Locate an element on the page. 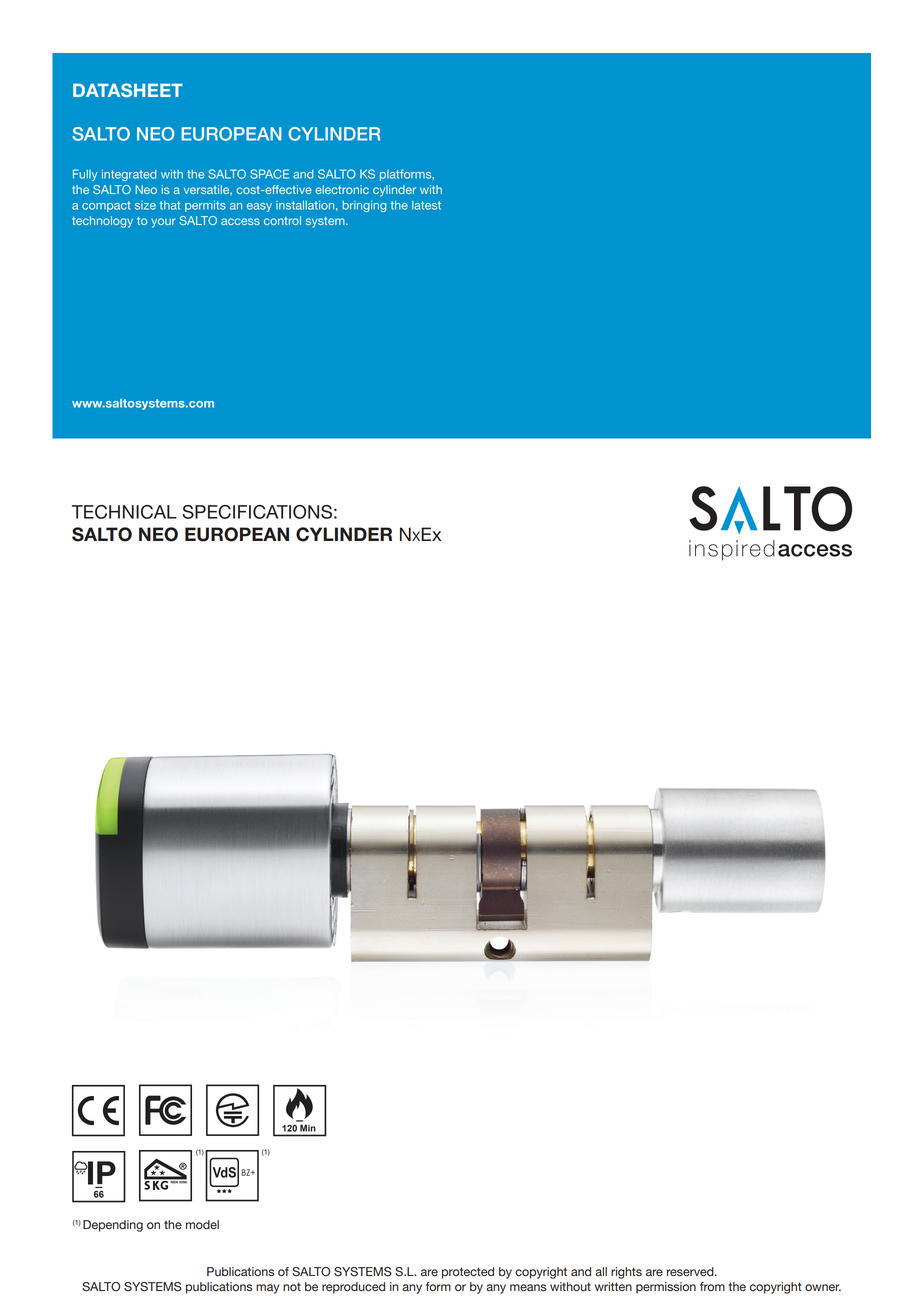 Image resolution: width=924 pixels, height=1308 pixels. TECHNICAL is located at coordinates (124, 512).
